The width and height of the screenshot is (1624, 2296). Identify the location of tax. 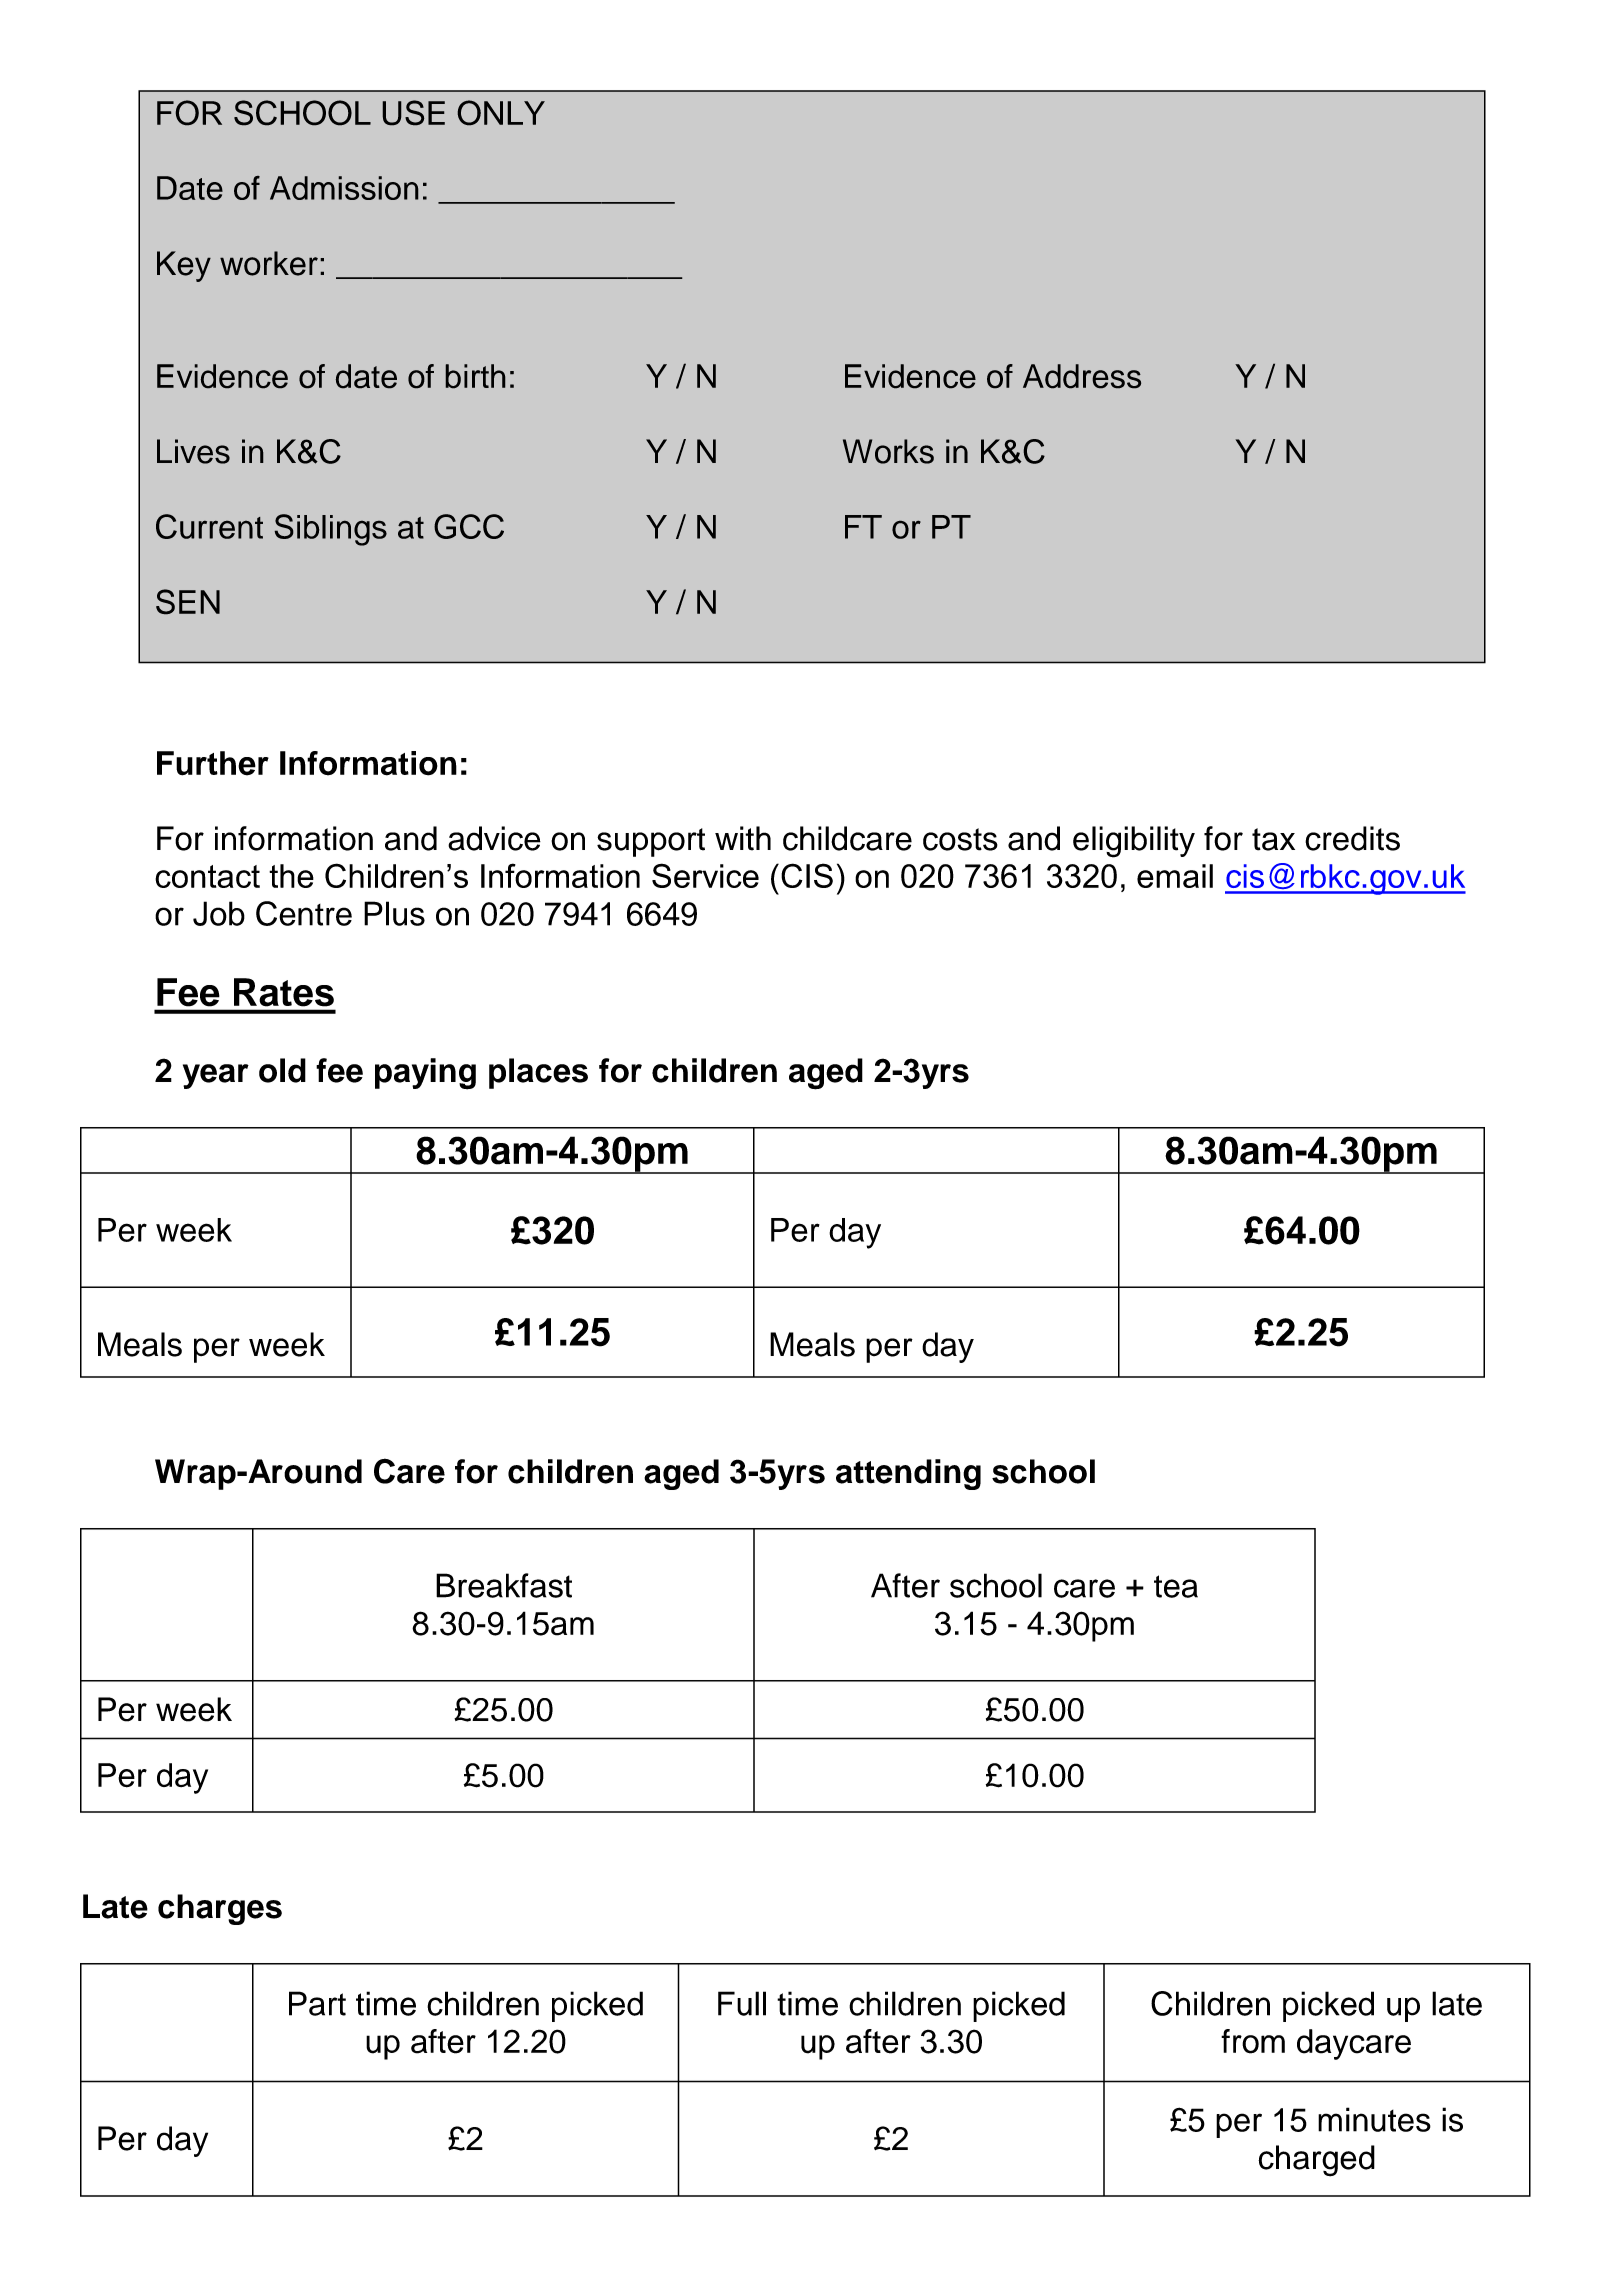
(1273, 839).
